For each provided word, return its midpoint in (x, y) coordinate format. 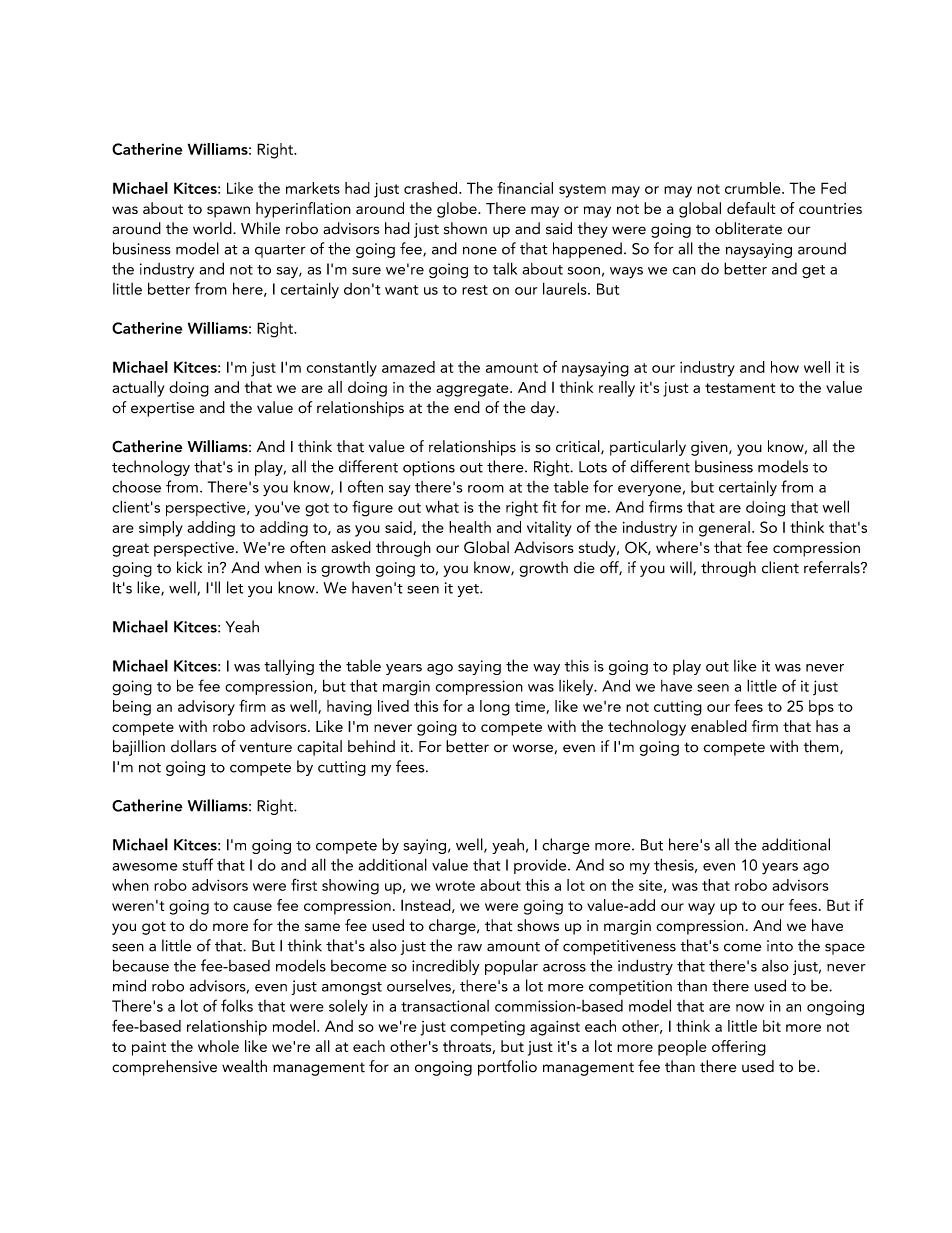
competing (487, 1028)
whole (218, 1046)
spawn (228, 212)
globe (458, 210)
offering (739, 1048)
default (751, 208)
